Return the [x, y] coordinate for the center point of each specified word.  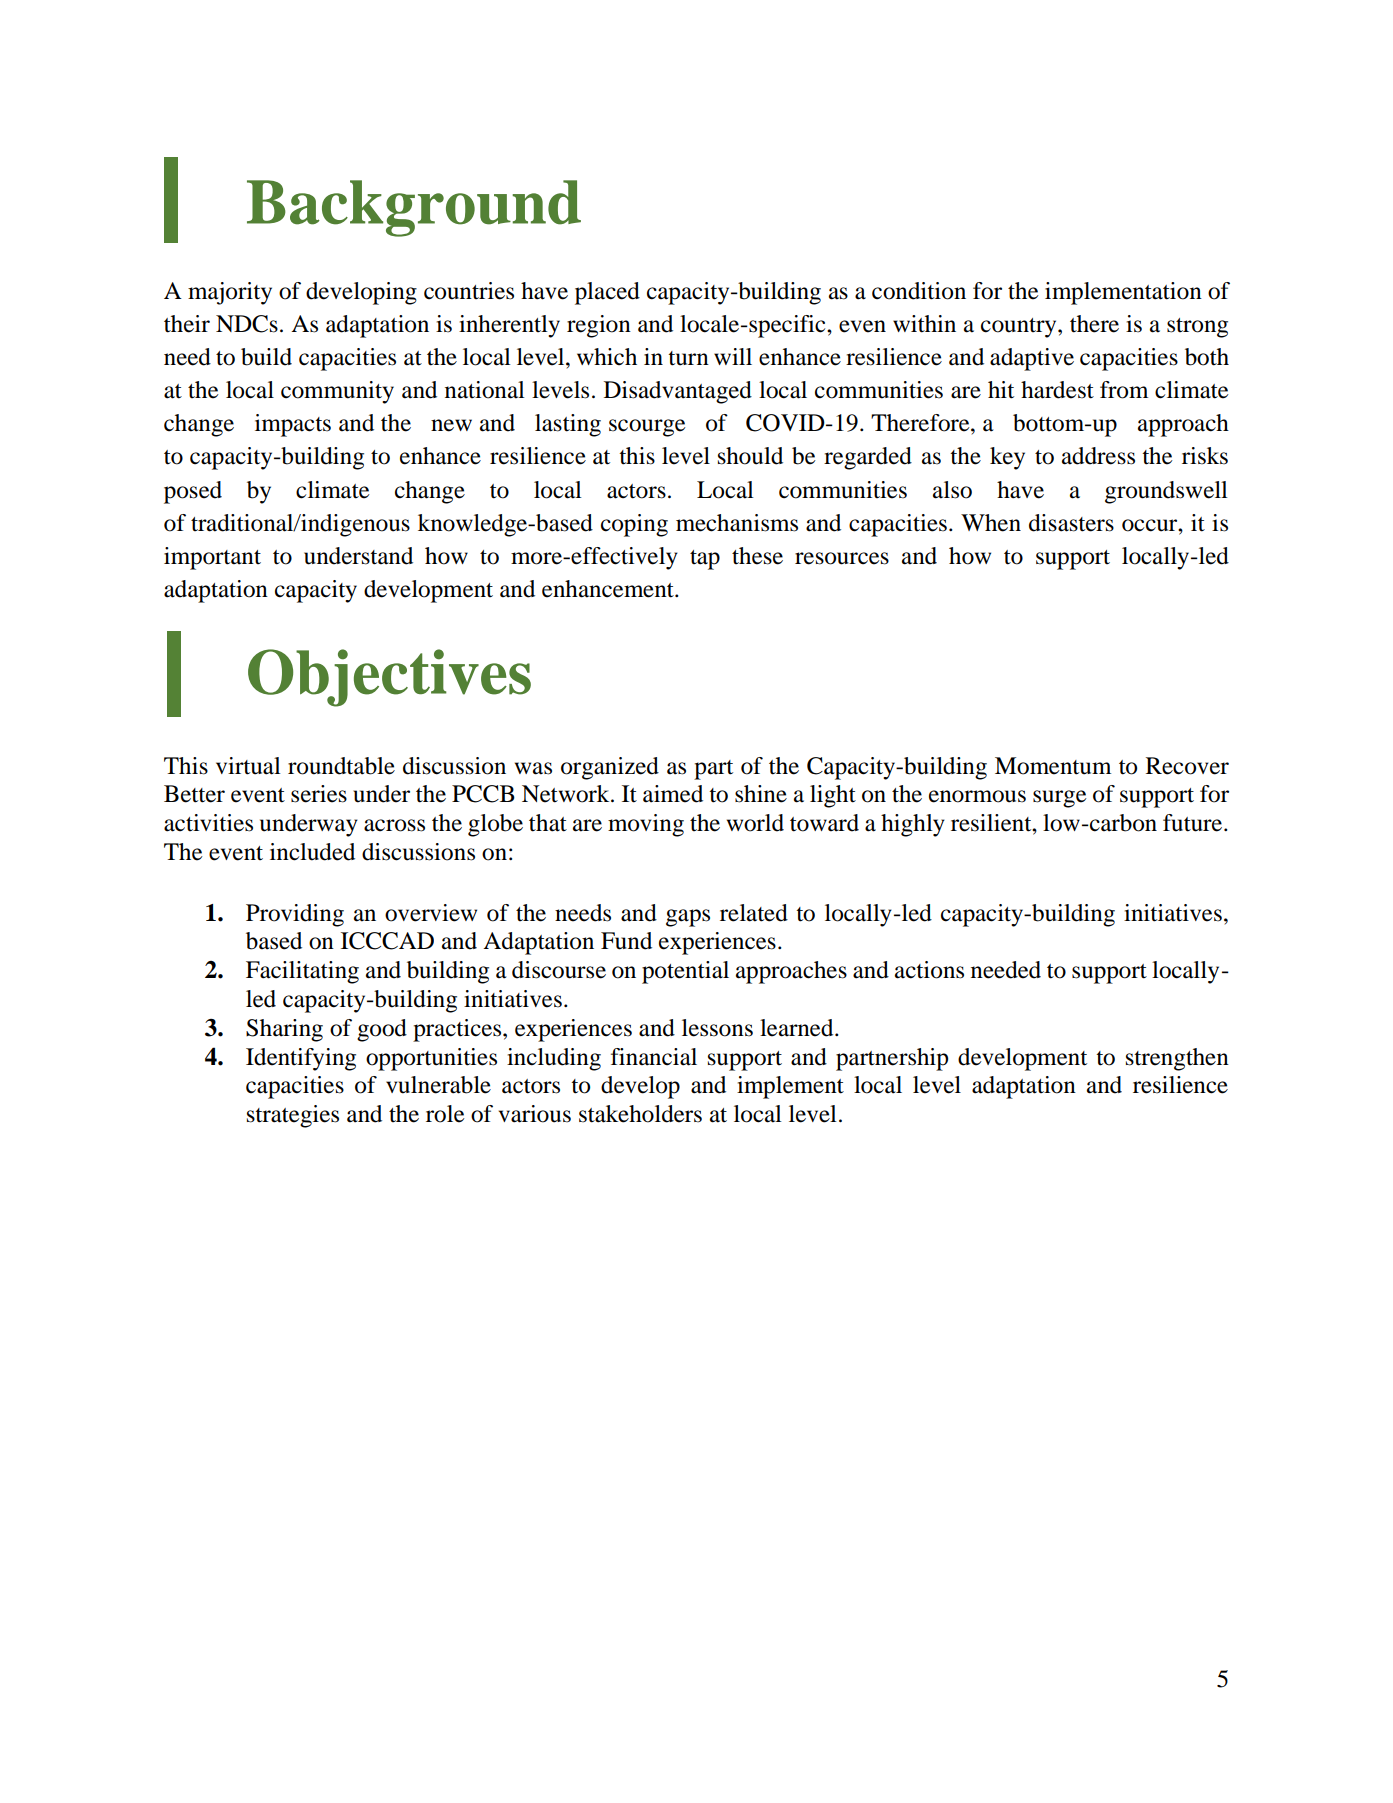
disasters [1071, 523]
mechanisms [737, 523]
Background [414, 208]
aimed [673, 794]
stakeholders [640, 1114]
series [319, 794]
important [212, 558]
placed [607, 293]
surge [1060, 799]
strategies [293, 1116]
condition [919, 291]
